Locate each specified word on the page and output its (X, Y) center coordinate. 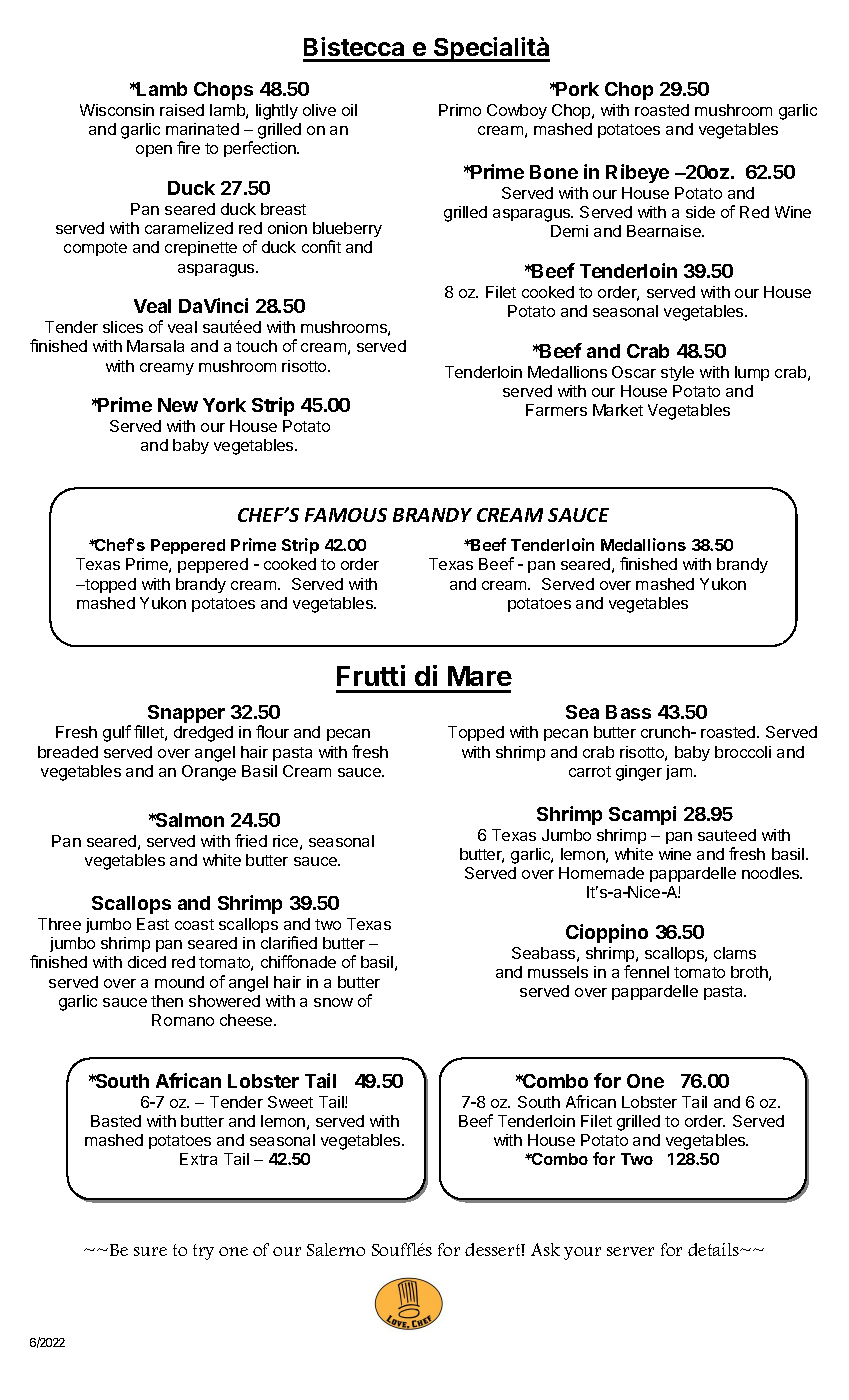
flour (272, 731)
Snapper (186, 714)
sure (150, 1251)
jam (680, 772)
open (154, 151)
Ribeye (637, 173)
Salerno (336, 1249)
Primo (460, 110)
